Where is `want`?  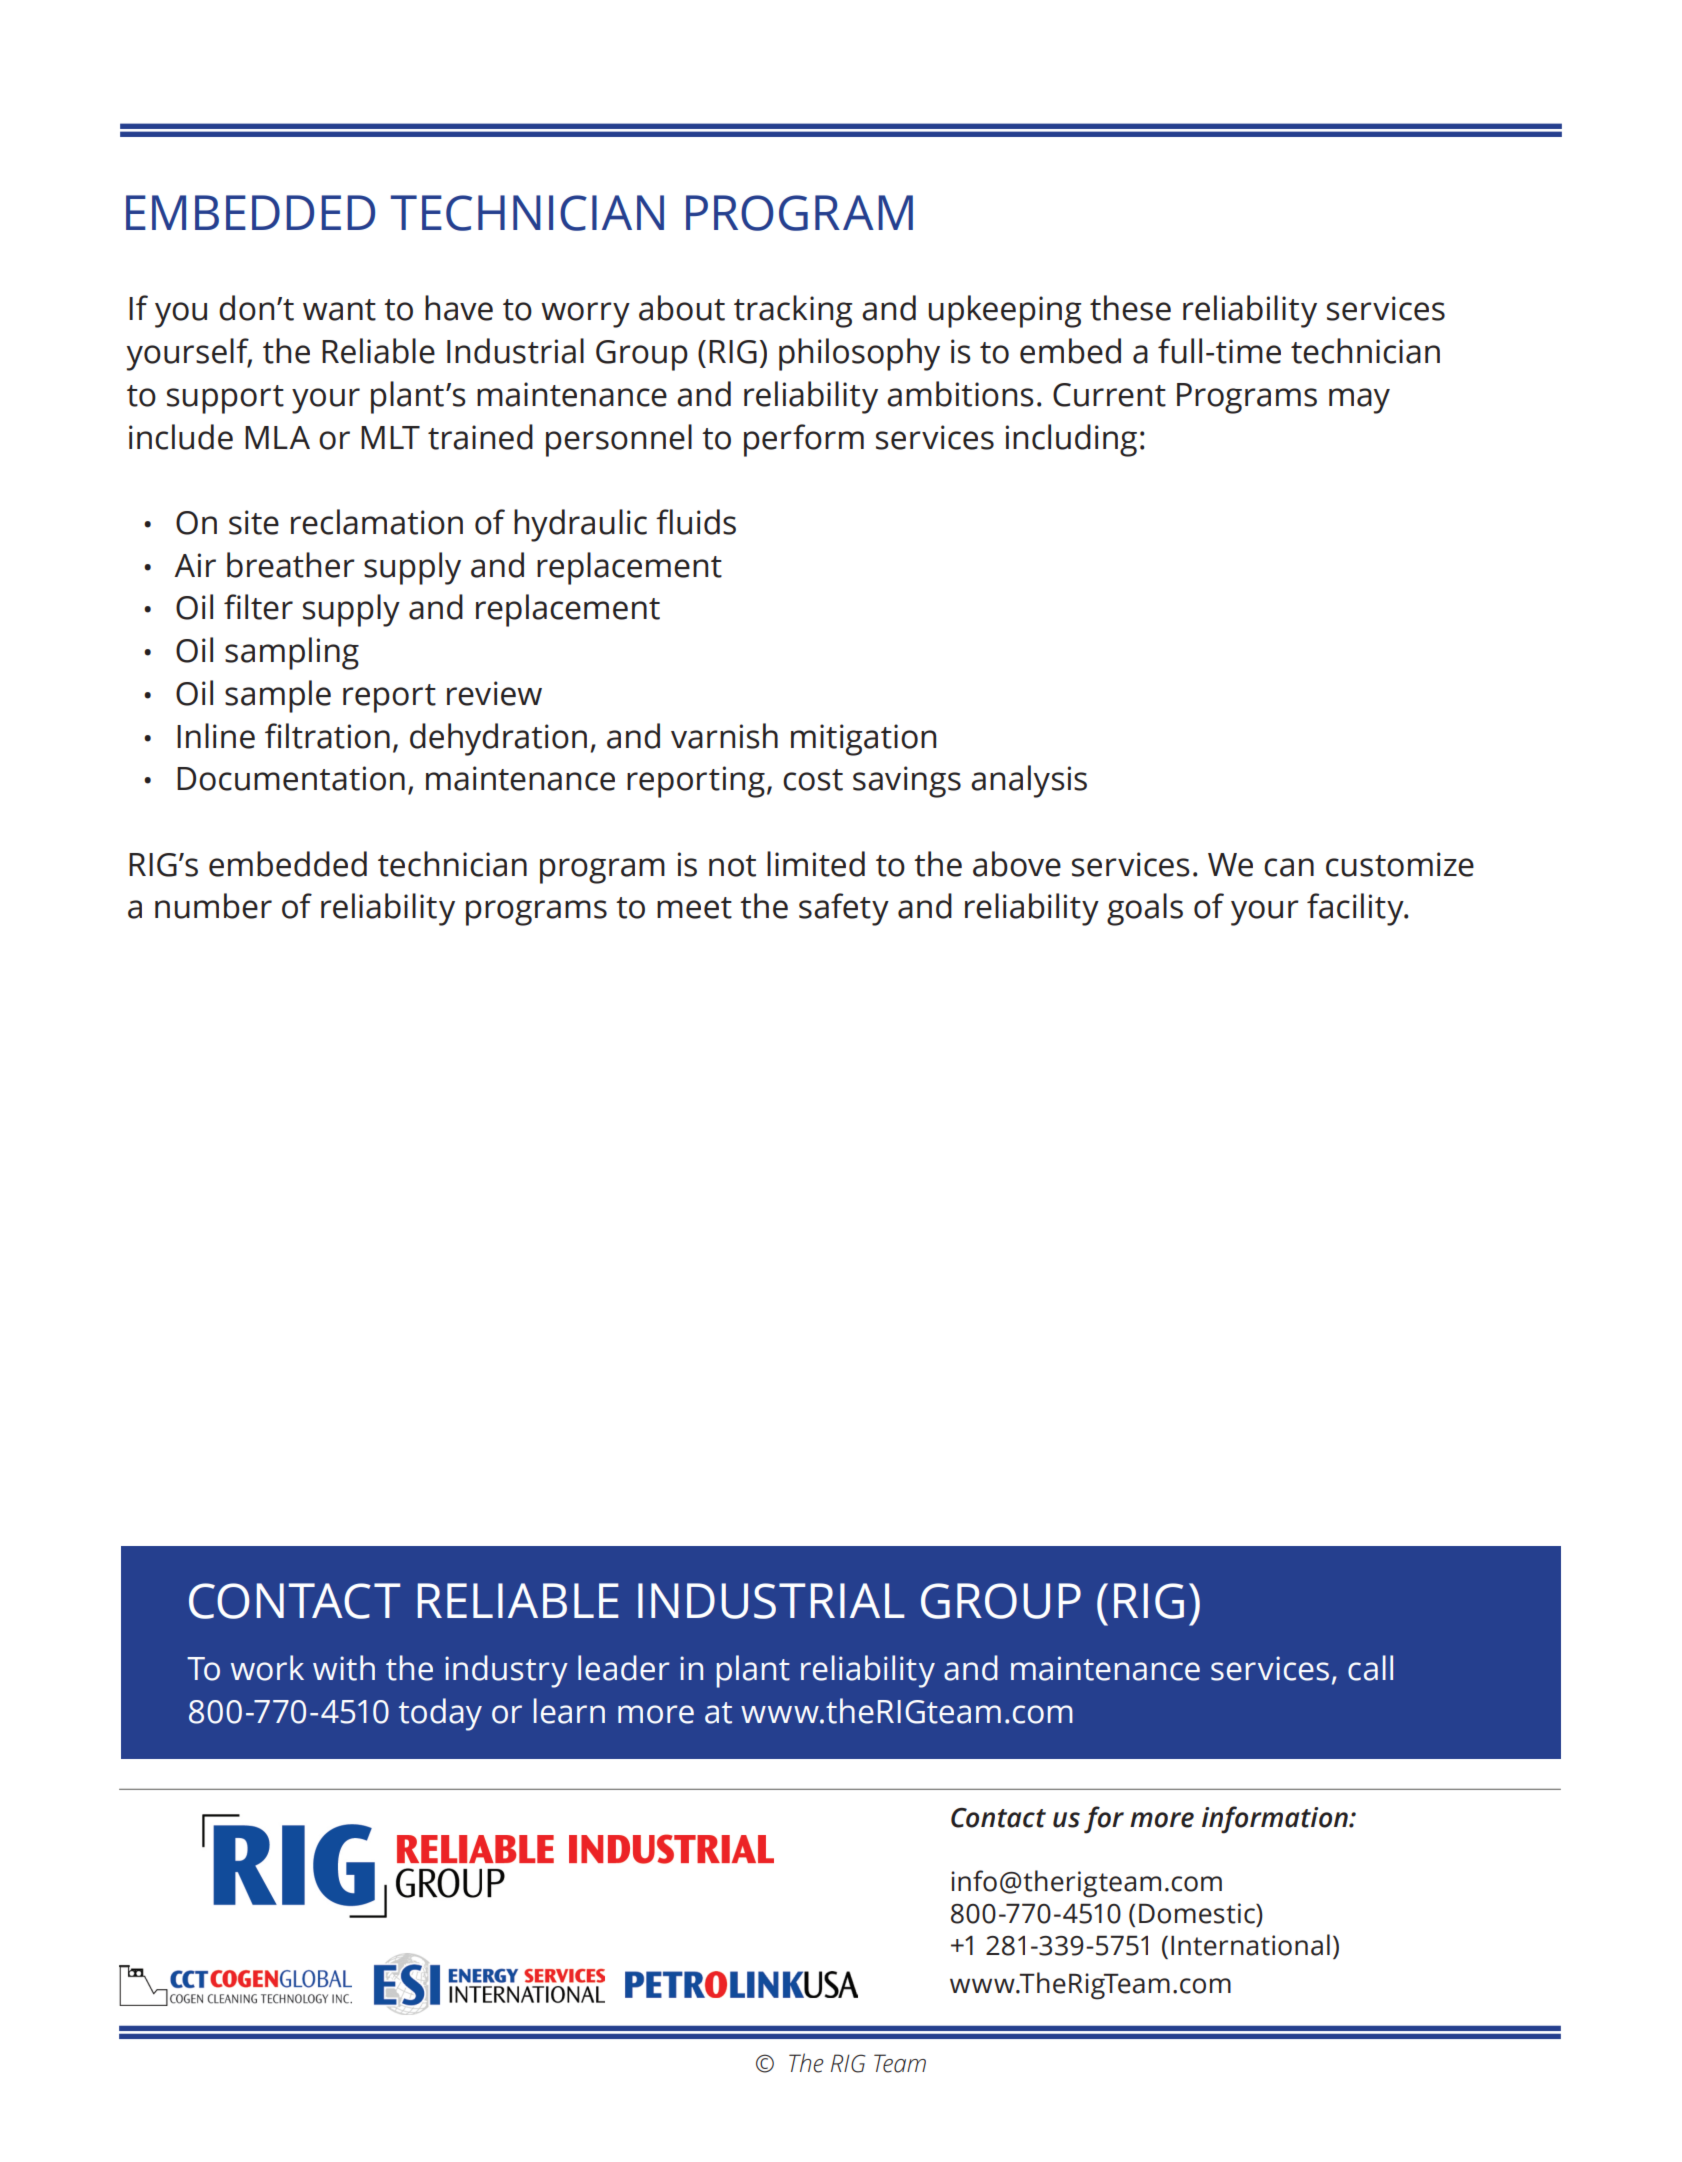
want is located at coordinates (339, 310).
